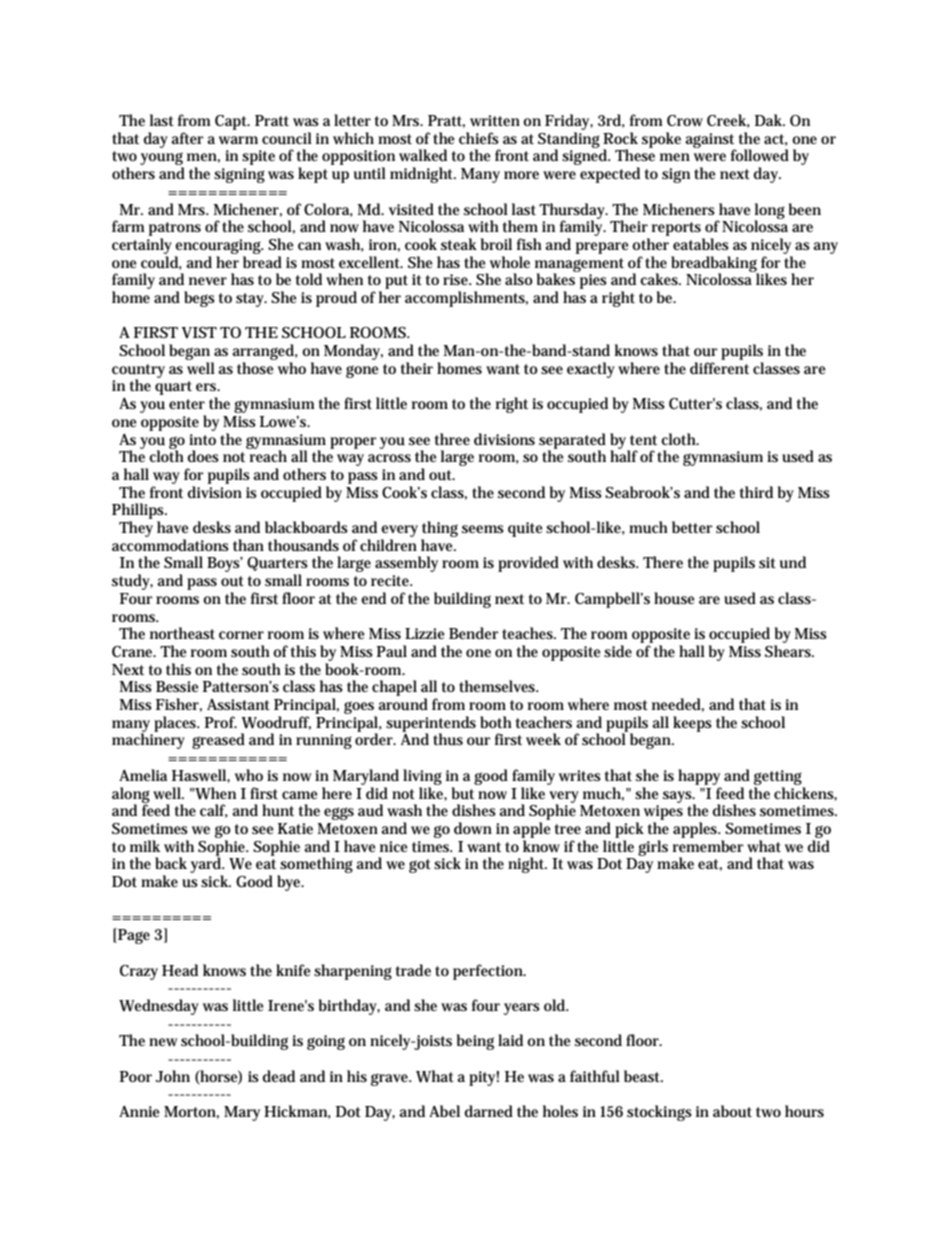 This image has width=952, height=1233. Describe the element at coordinates (187, 138) in the image. I see `after` at that location.
